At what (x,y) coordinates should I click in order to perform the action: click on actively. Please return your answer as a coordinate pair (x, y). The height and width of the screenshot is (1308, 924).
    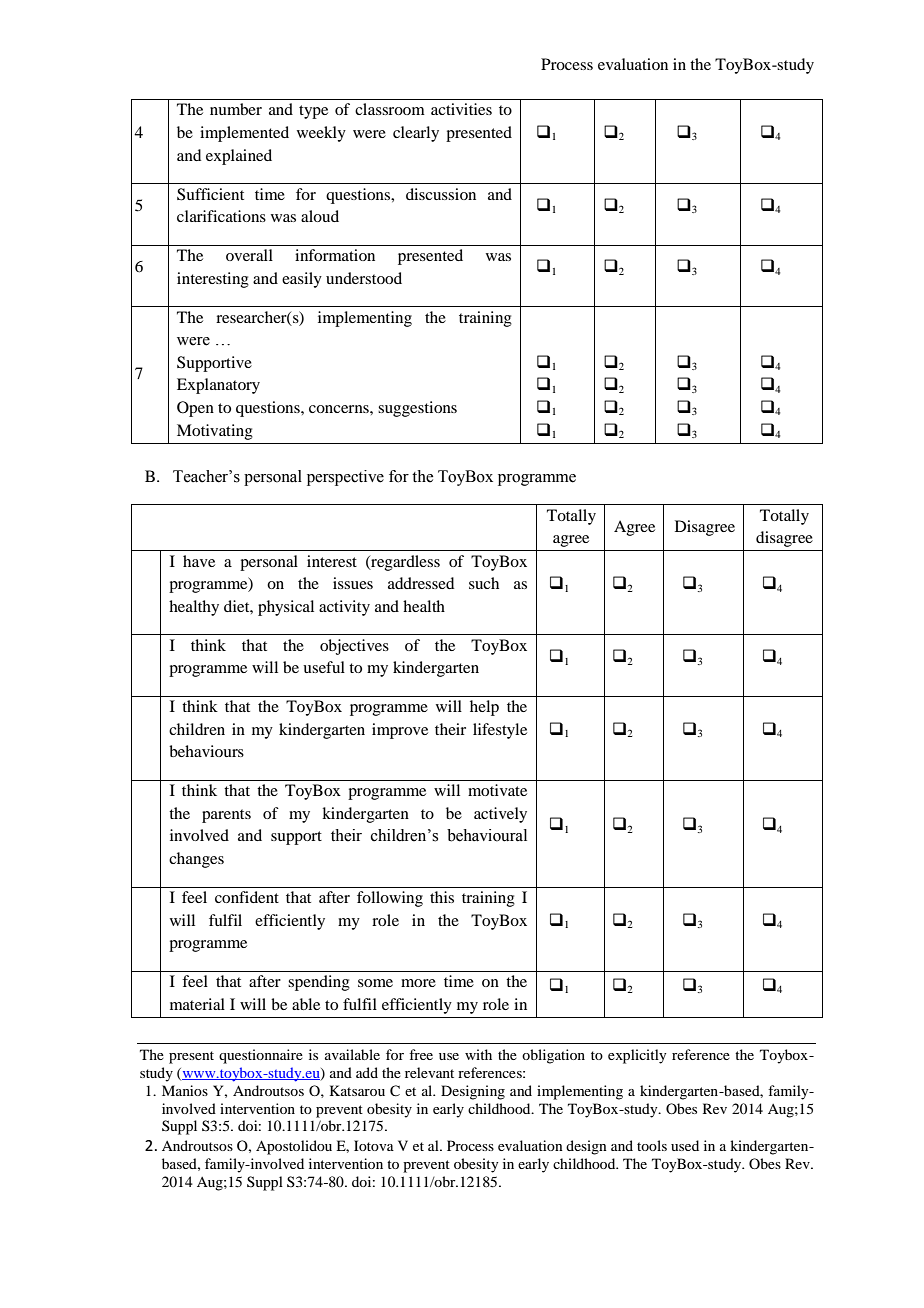
    Looking at the image, I should click on (500, 815).
